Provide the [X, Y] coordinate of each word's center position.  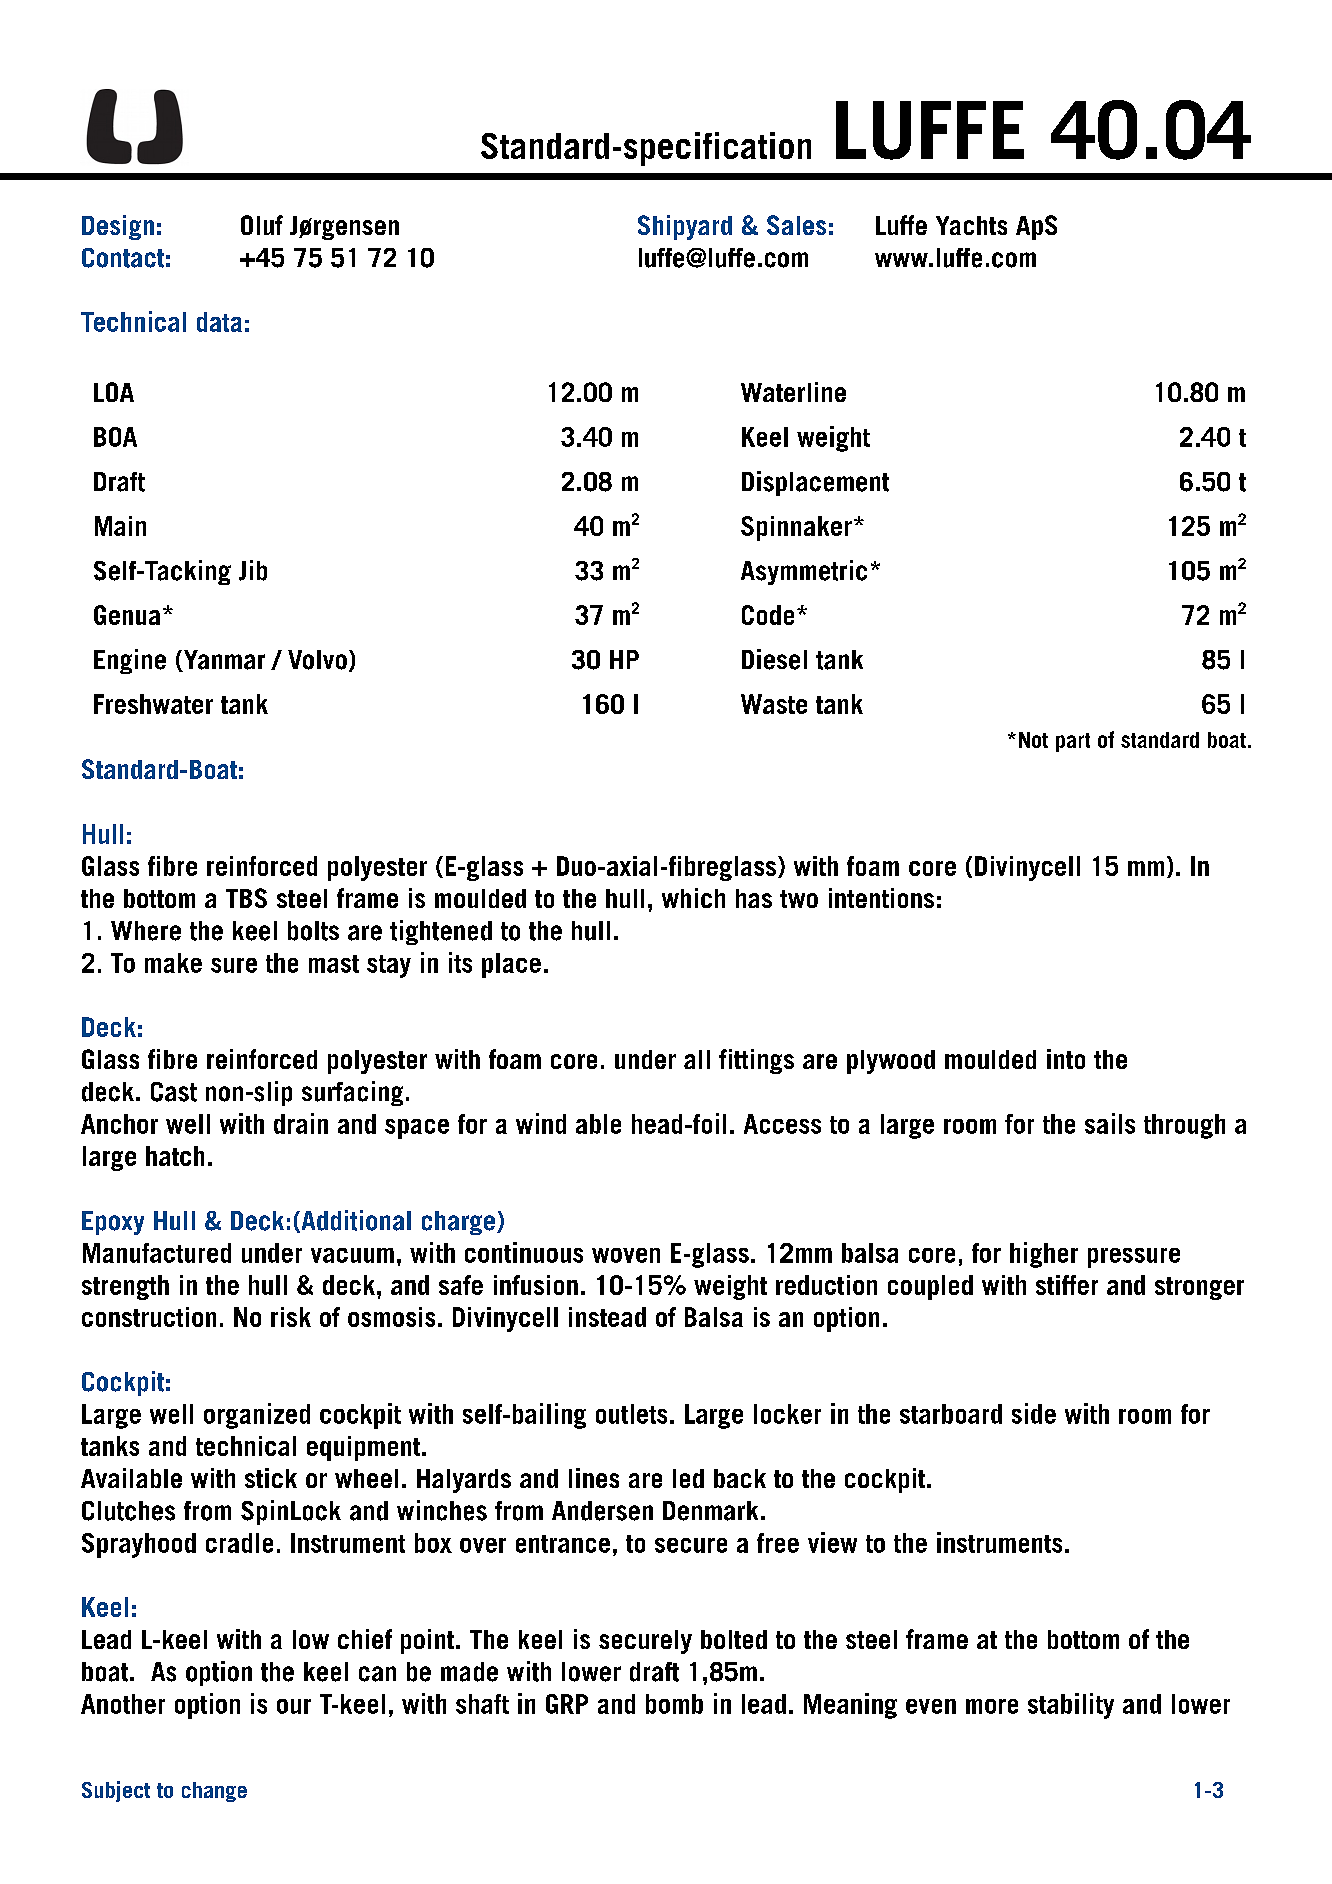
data [219, 322]
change [214, 1792]
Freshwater [153, 704]
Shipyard [685, 227]
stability [1071, 1706]
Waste [774, 704]
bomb [674, 1704]
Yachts [971, 225]
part [1073, 742]
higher [1044, 1255]
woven [626, 1255]
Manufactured [157, 1253]
